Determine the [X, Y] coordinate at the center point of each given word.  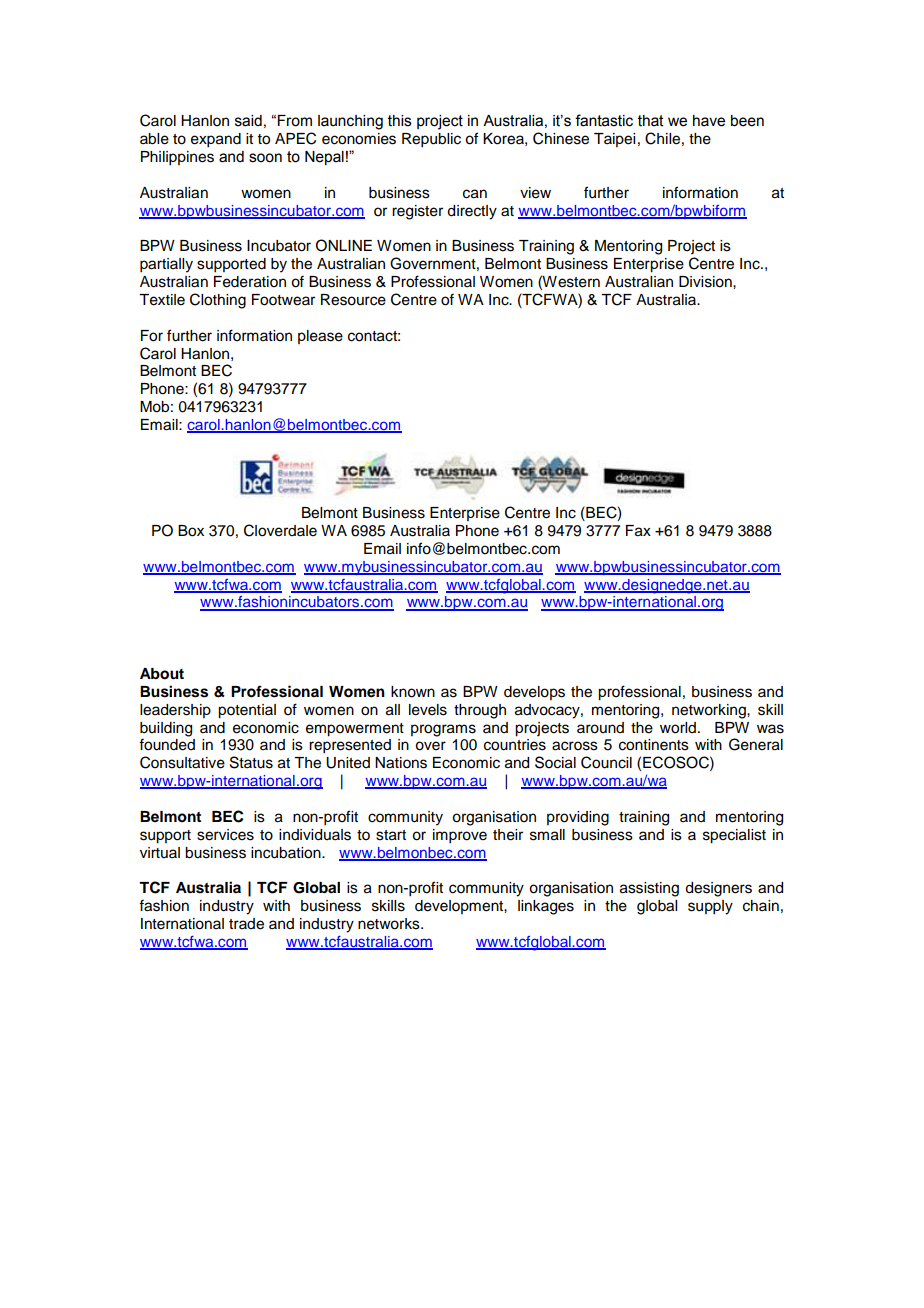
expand [216, 140]
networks [390, 924]
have [709, 121]
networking [710, 711]
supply [710, 907]
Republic [431, 140]
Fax [638, 531]
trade [246, 924]
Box [191, 531]
